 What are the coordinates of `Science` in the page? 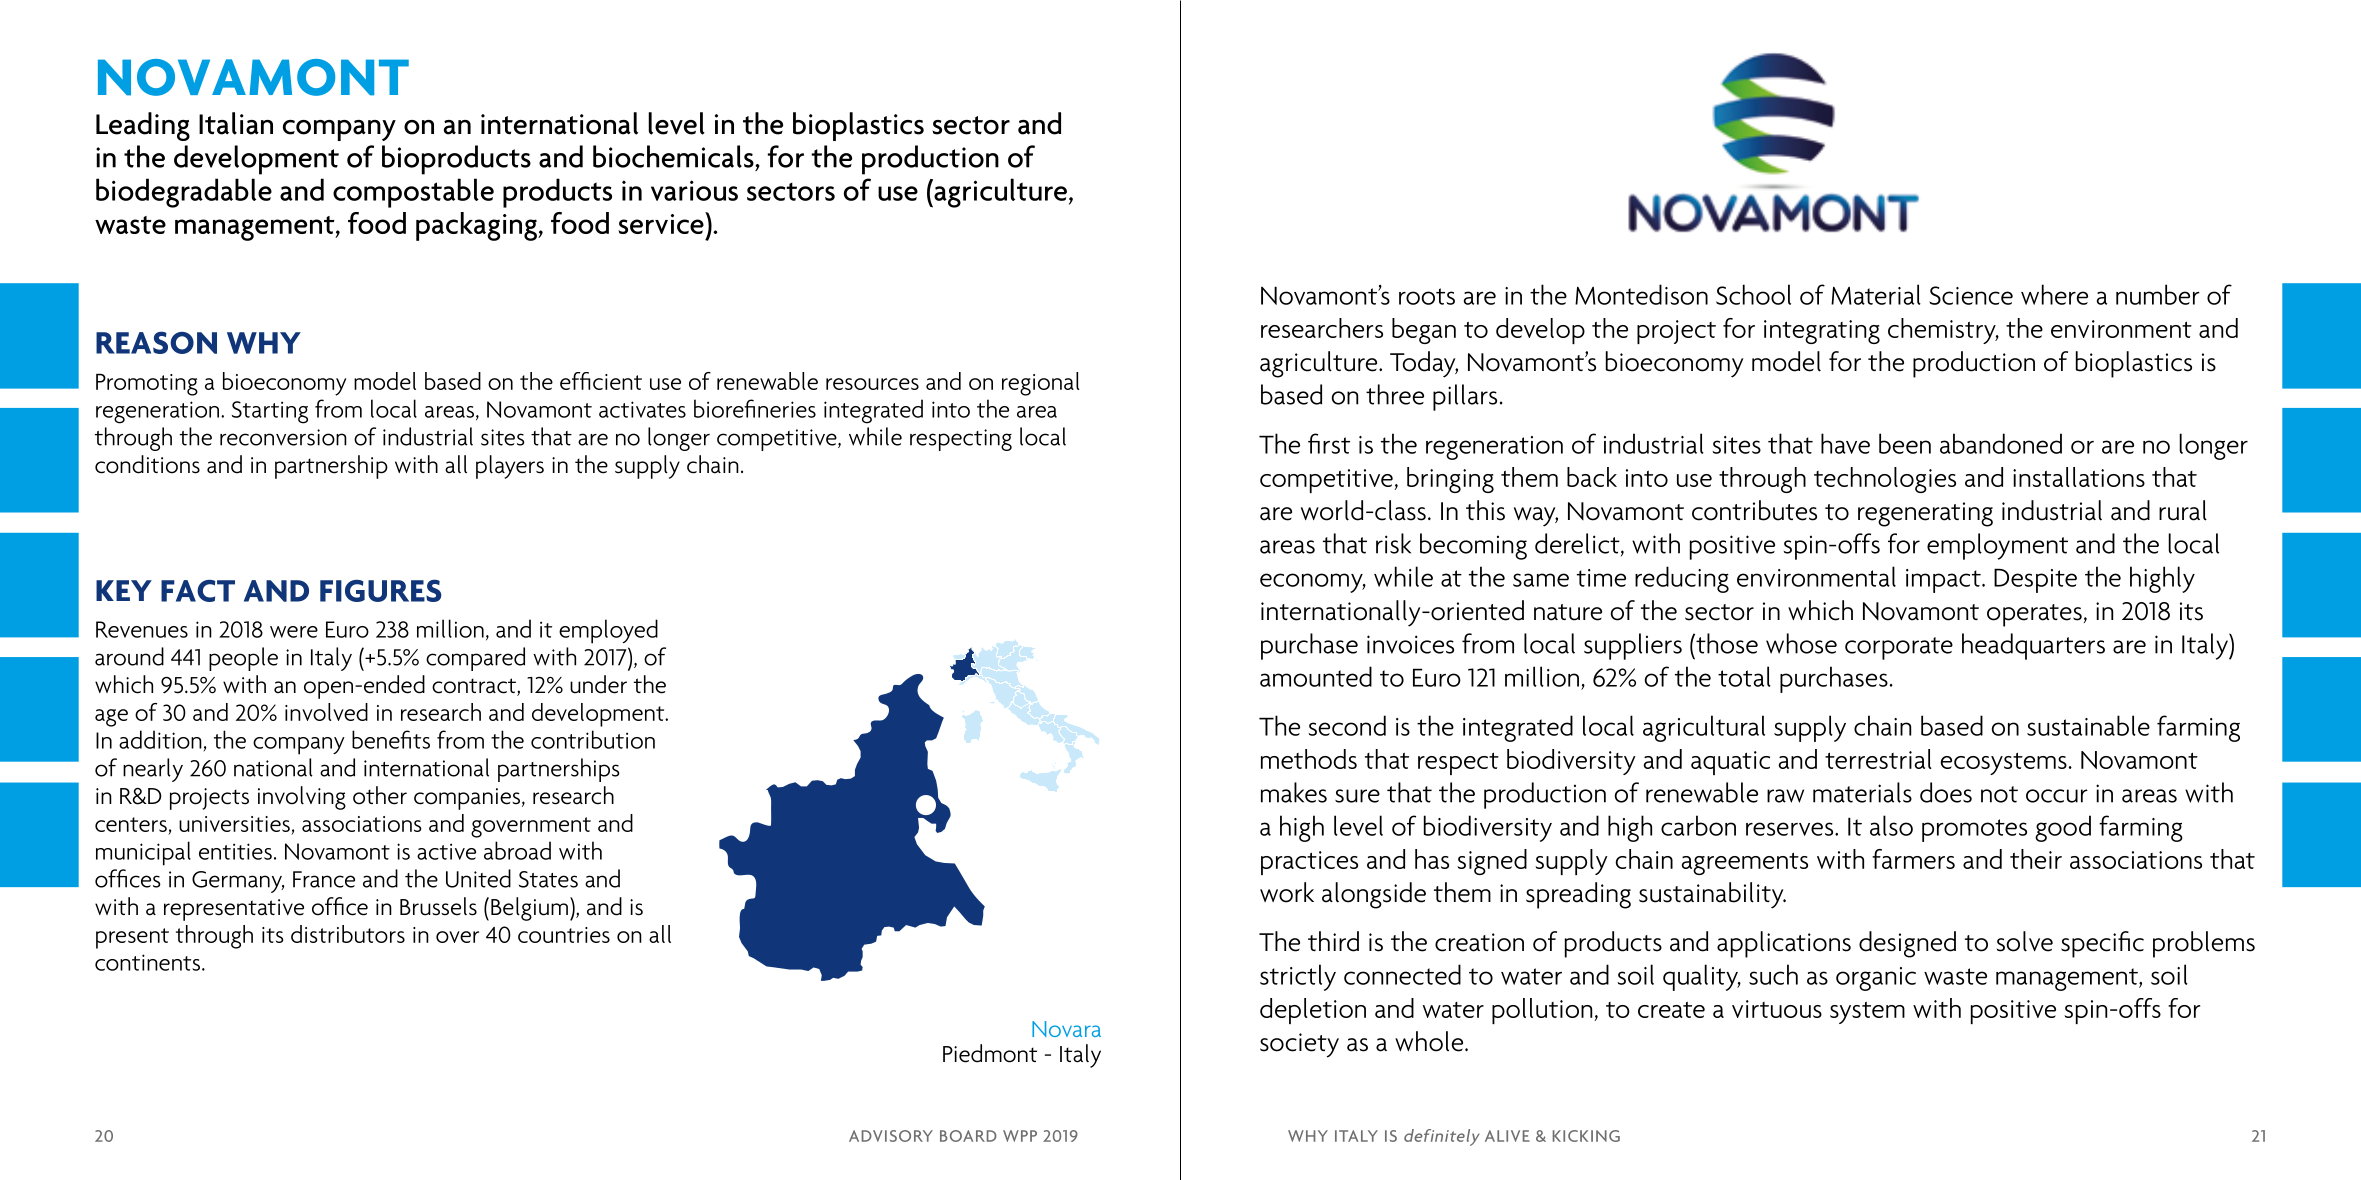 It's located at (1971, 295).
